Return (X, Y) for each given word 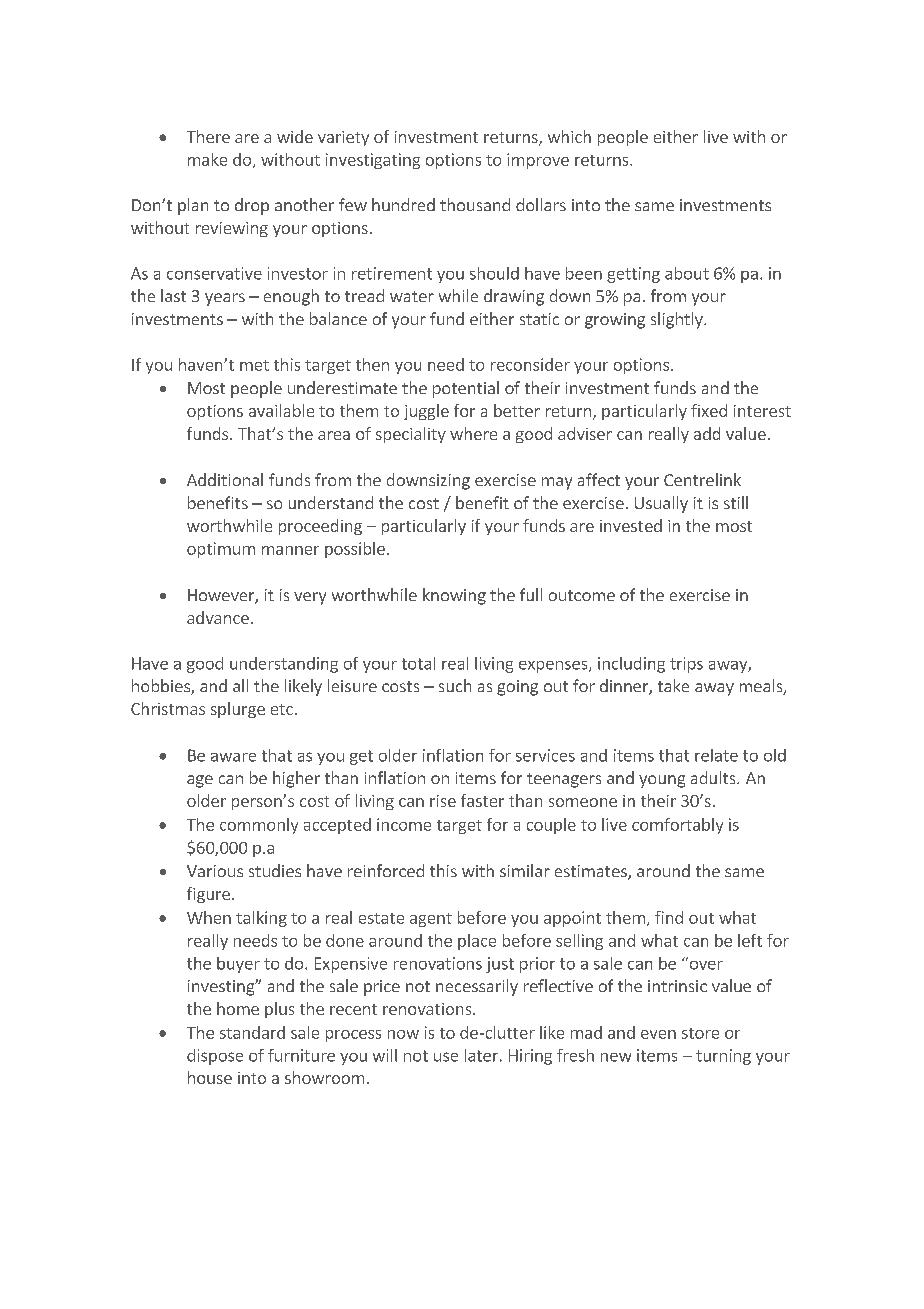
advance (218, 617)
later (481, 1055)
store (700, 1033)
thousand (475, 204)
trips (686, 665)
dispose (215, 1057)
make (207, 159)
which (569, 136)
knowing (454, 596)
